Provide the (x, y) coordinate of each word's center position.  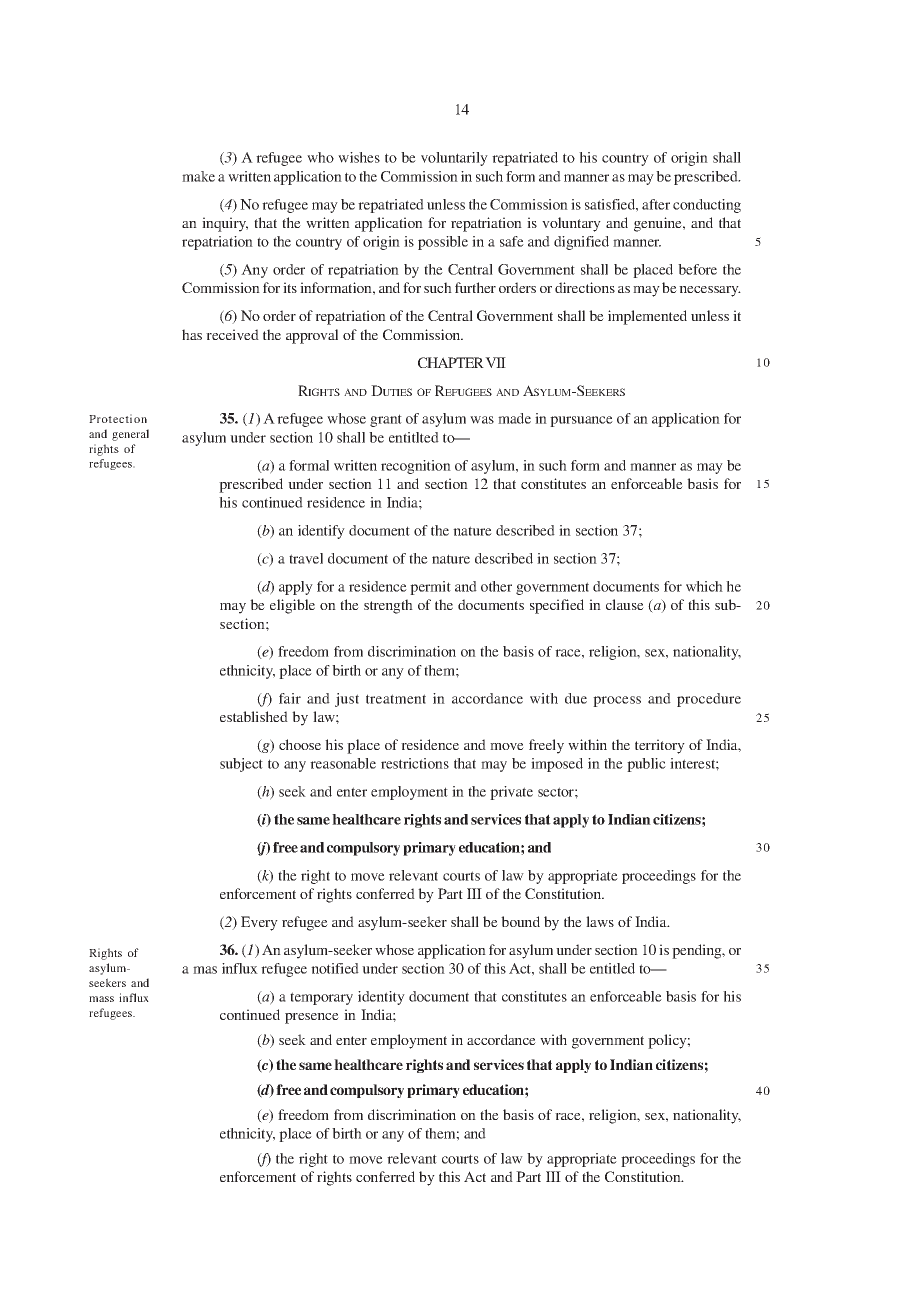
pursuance (581, 421)
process (617, 701)
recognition (416, 467)
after (656, 204)
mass (101, 999)
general (130, 435)
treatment (396, 699)
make (198, 176)
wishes (359, 157)
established (254, 716)
